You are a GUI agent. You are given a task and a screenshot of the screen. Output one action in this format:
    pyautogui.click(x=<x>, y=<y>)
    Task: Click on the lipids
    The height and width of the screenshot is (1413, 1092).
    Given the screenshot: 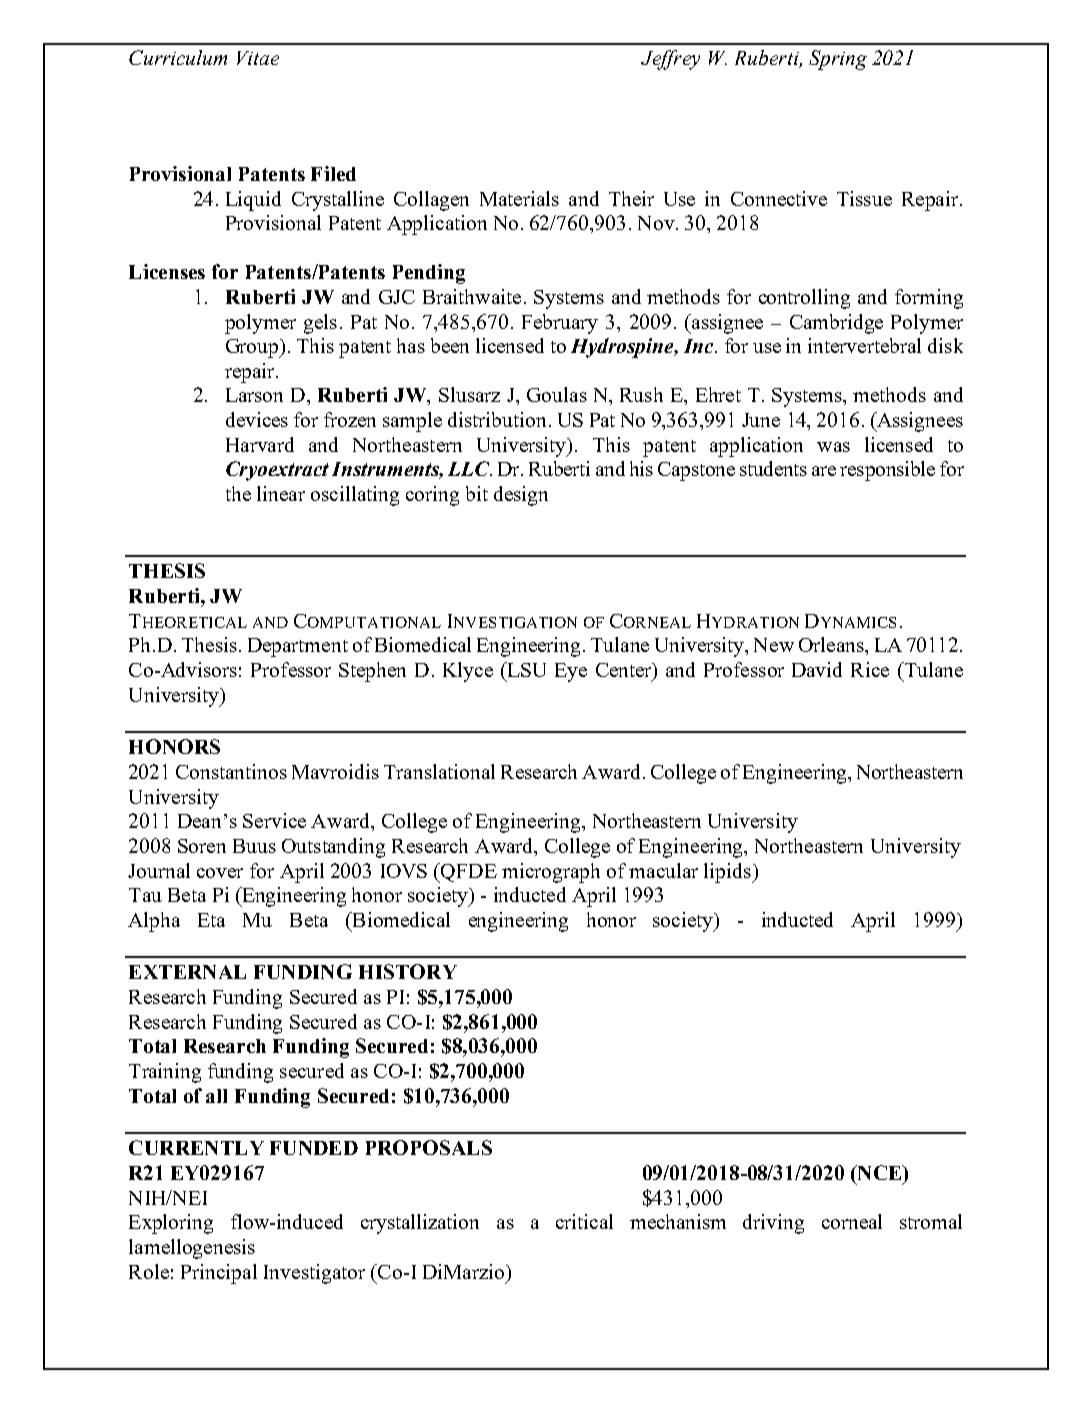 What is the action you would take?
    pyautogui.click(x=728, y=873)
